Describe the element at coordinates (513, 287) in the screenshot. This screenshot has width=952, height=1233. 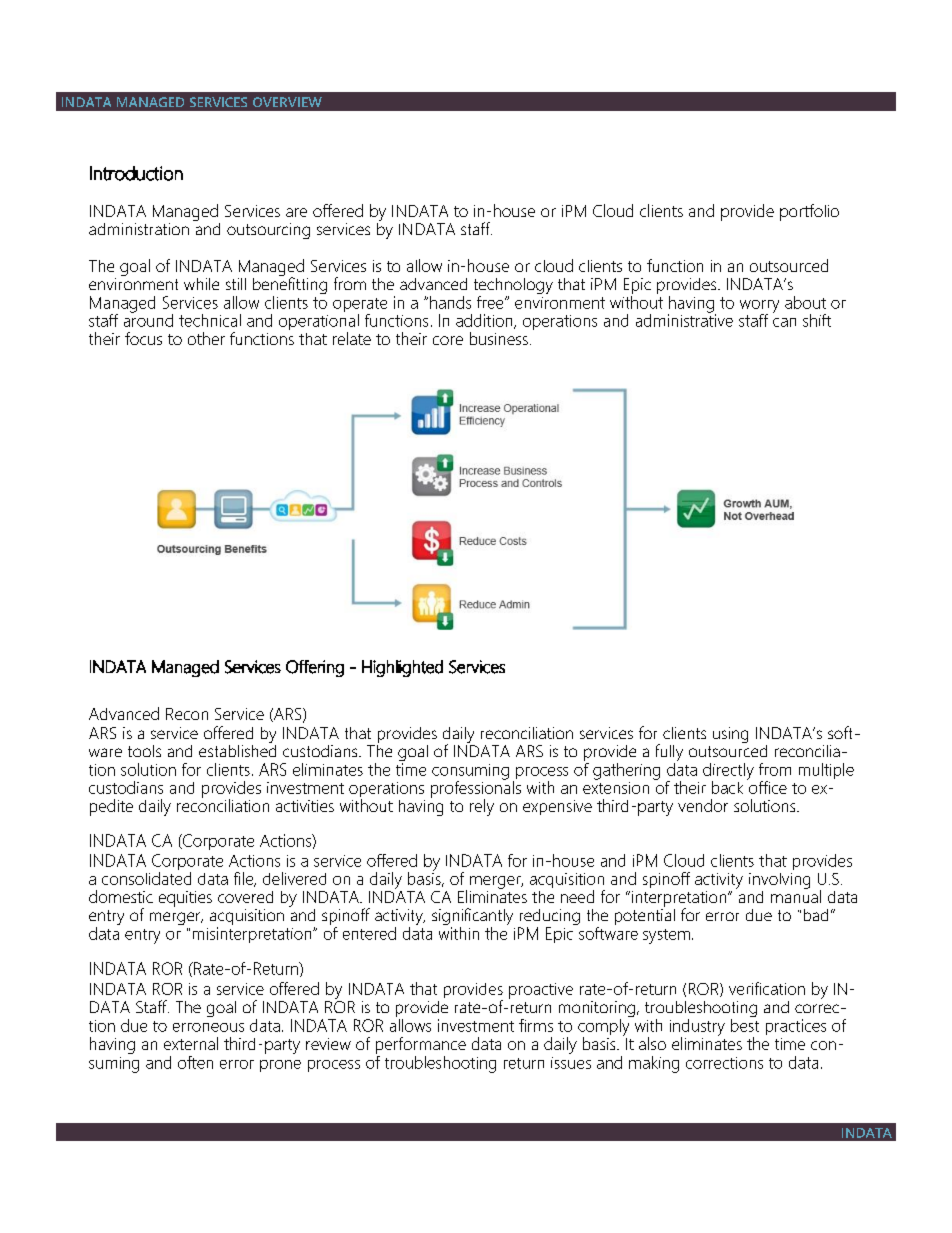
I see `technology` at that location.
